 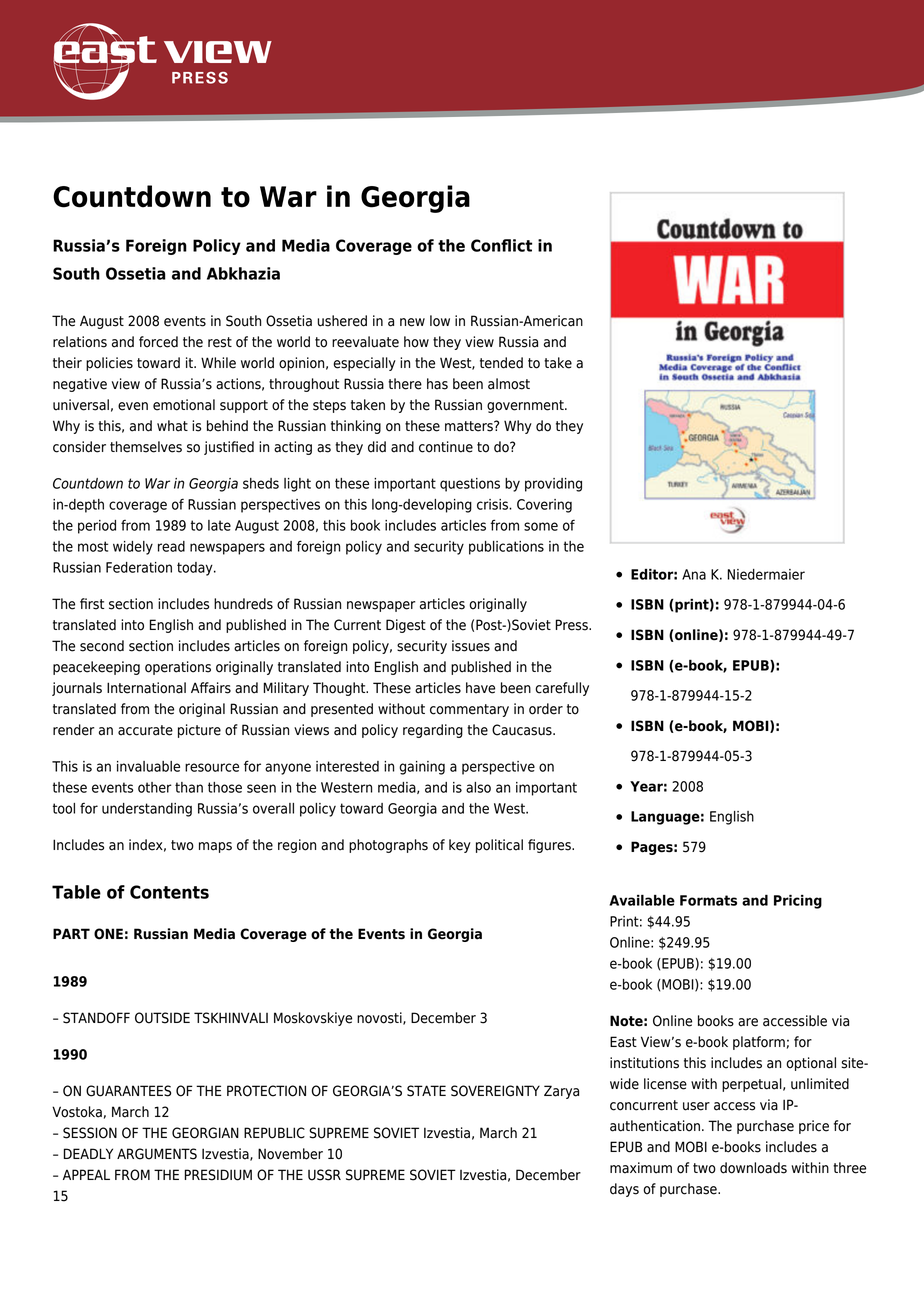 I want to click on crisis, so click(x=493, y=504).
